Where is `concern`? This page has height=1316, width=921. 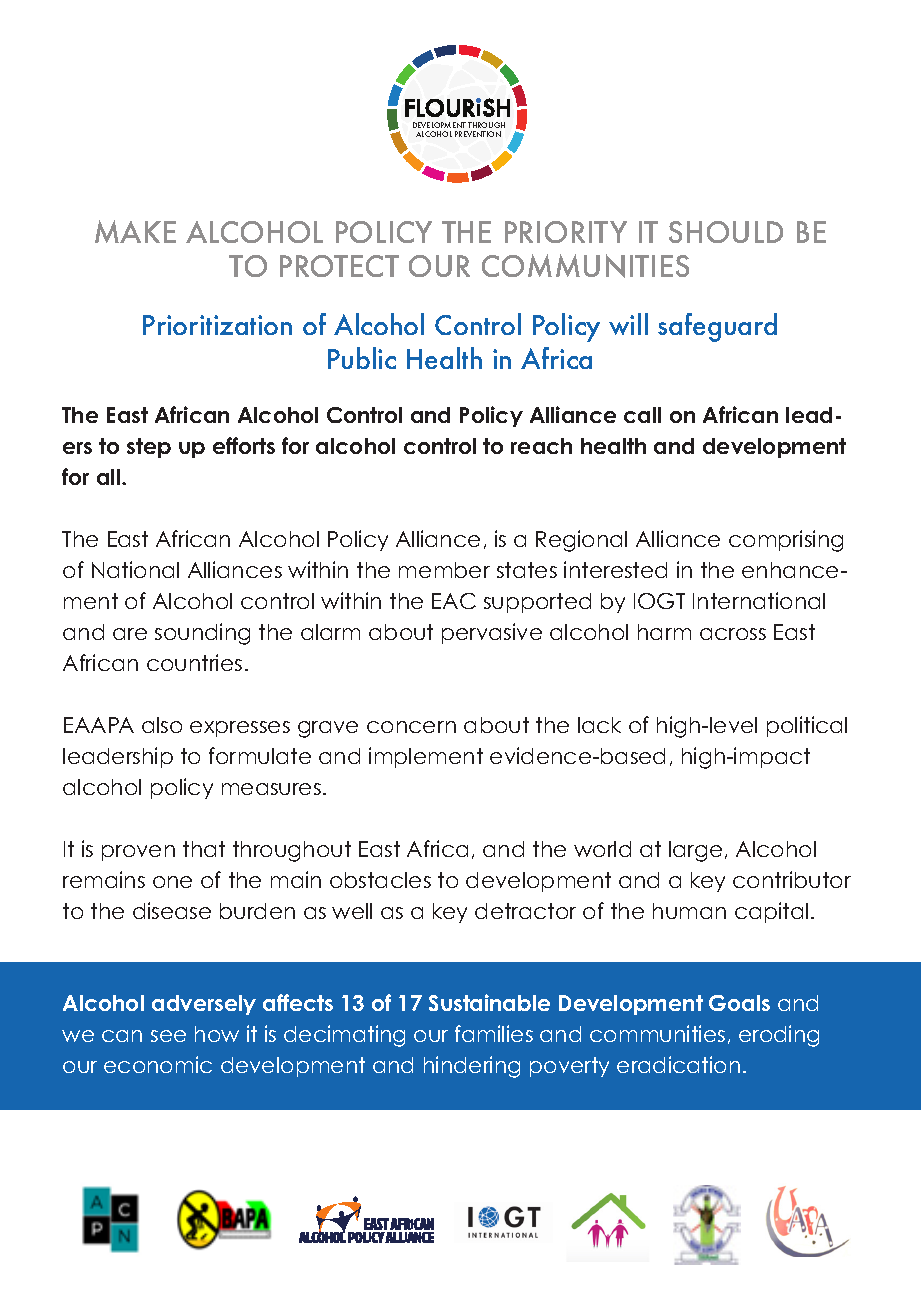
concern is located at coordinates (411, 727).
